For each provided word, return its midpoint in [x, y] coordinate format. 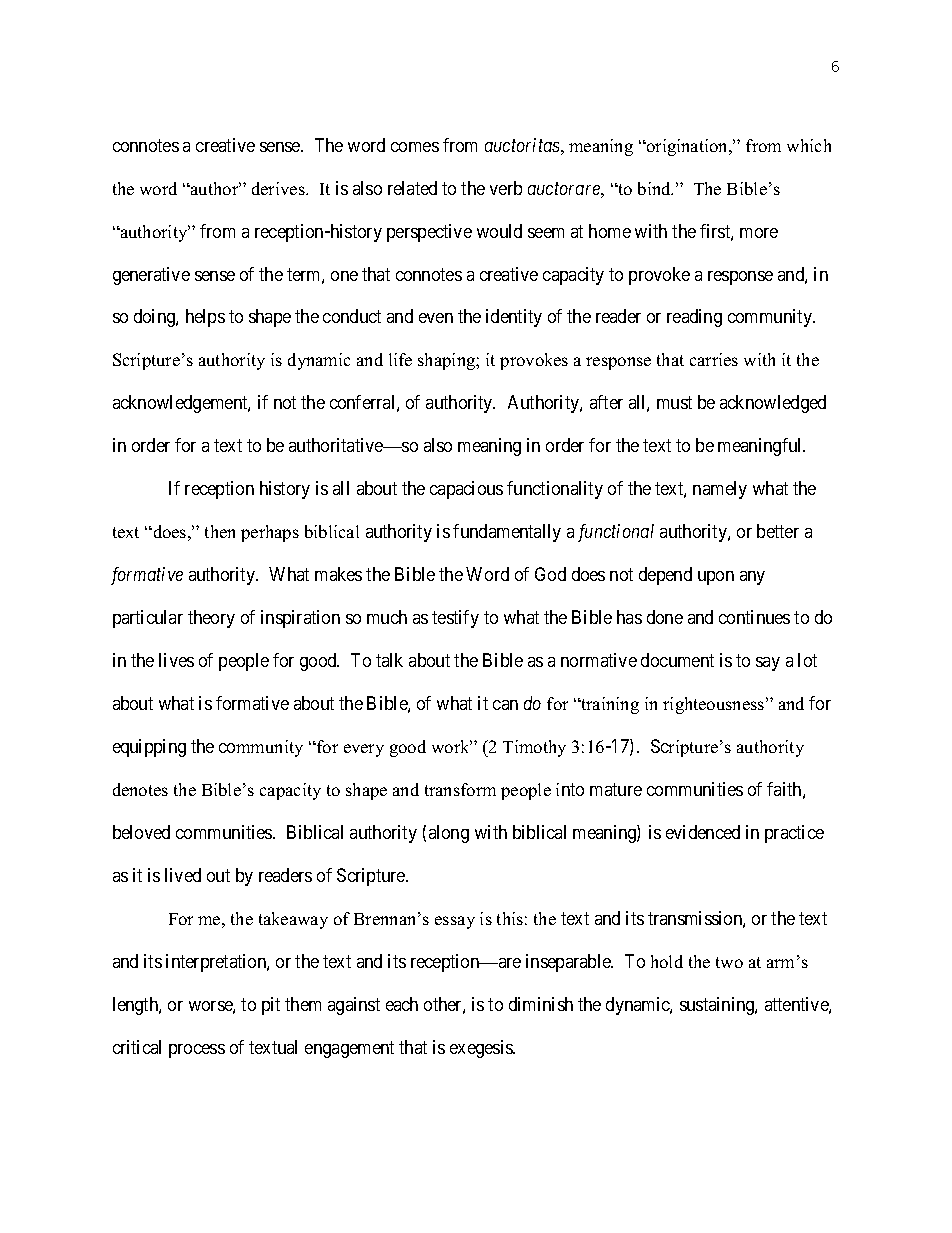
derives [279, 188]
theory [211, 619]
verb [506, 188]
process [197, 1051]
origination [688, 147]
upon [716, 578]
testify [455, 619]
